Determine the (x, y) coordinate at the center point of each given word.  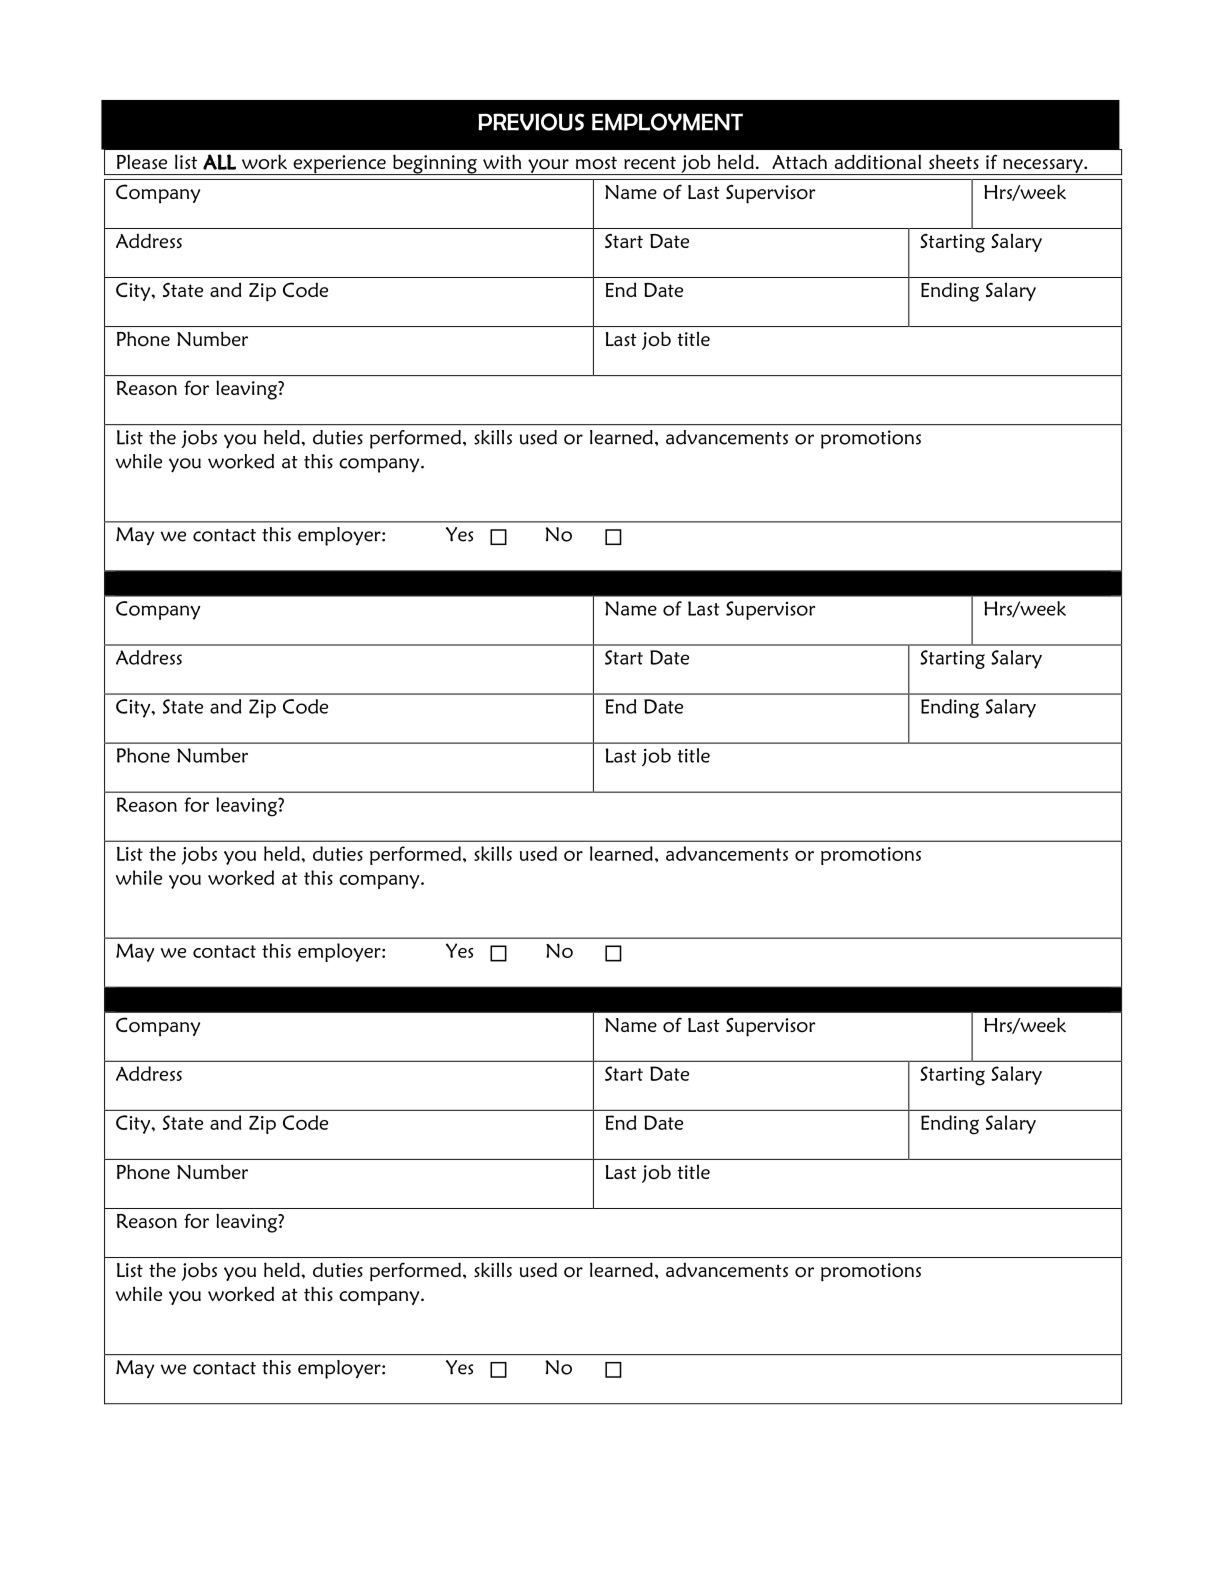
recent (650, 162)
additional (878, 162)
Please (142, 161)
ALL (219, 162)
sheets (954, 161)
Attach (799, 161)
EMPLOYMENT (667, 122)
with (502, 161)
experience (339, 165)
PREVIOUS (531, 122)
